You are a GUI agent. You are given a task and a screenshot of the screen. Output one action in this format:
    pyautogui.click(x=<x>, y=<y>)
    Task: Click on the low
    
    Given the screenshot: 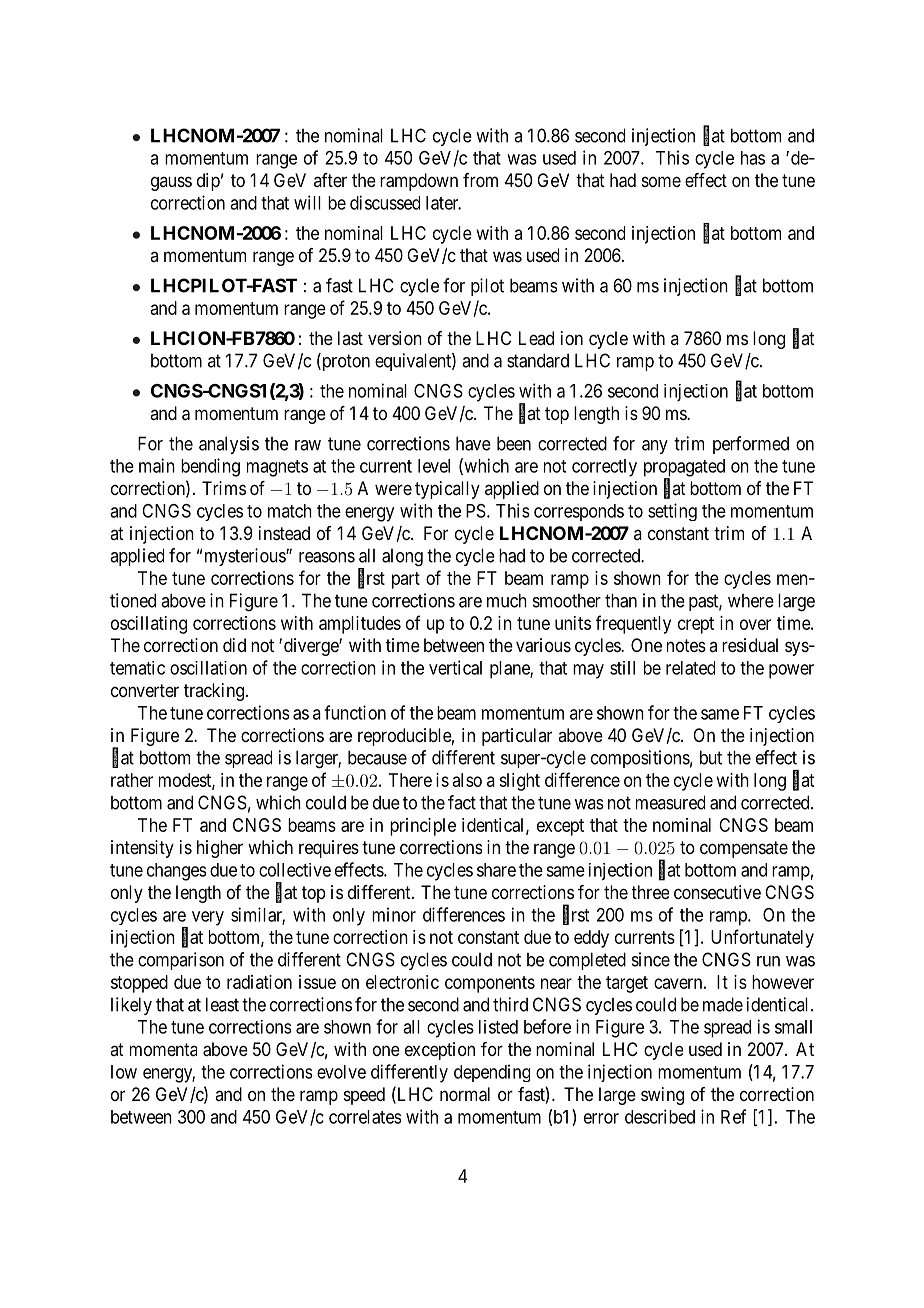 What is the action you would take?
    pyautogui.click(x=124, y=1072)
